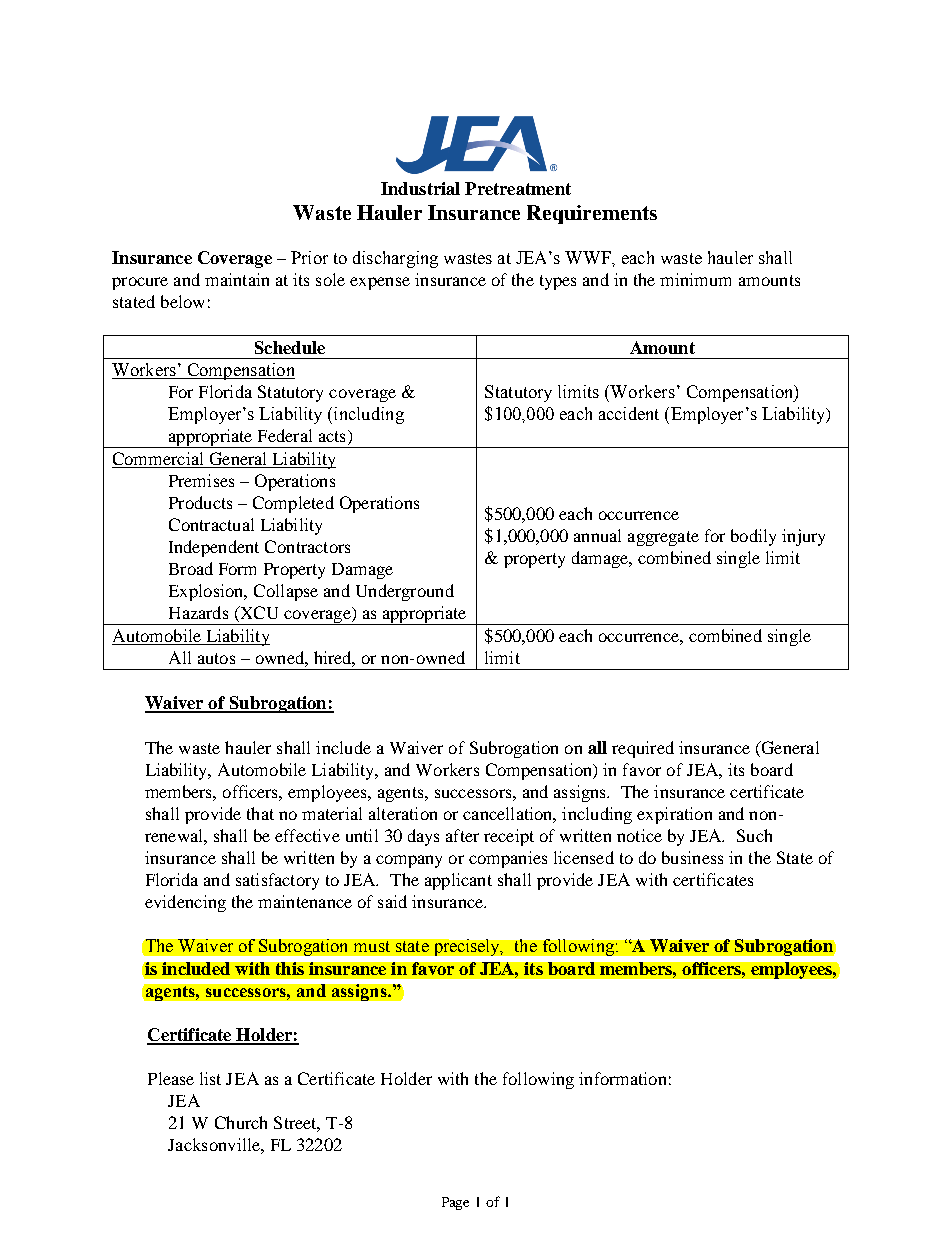  I want to click on Pretreatment, so click(518, 188).
